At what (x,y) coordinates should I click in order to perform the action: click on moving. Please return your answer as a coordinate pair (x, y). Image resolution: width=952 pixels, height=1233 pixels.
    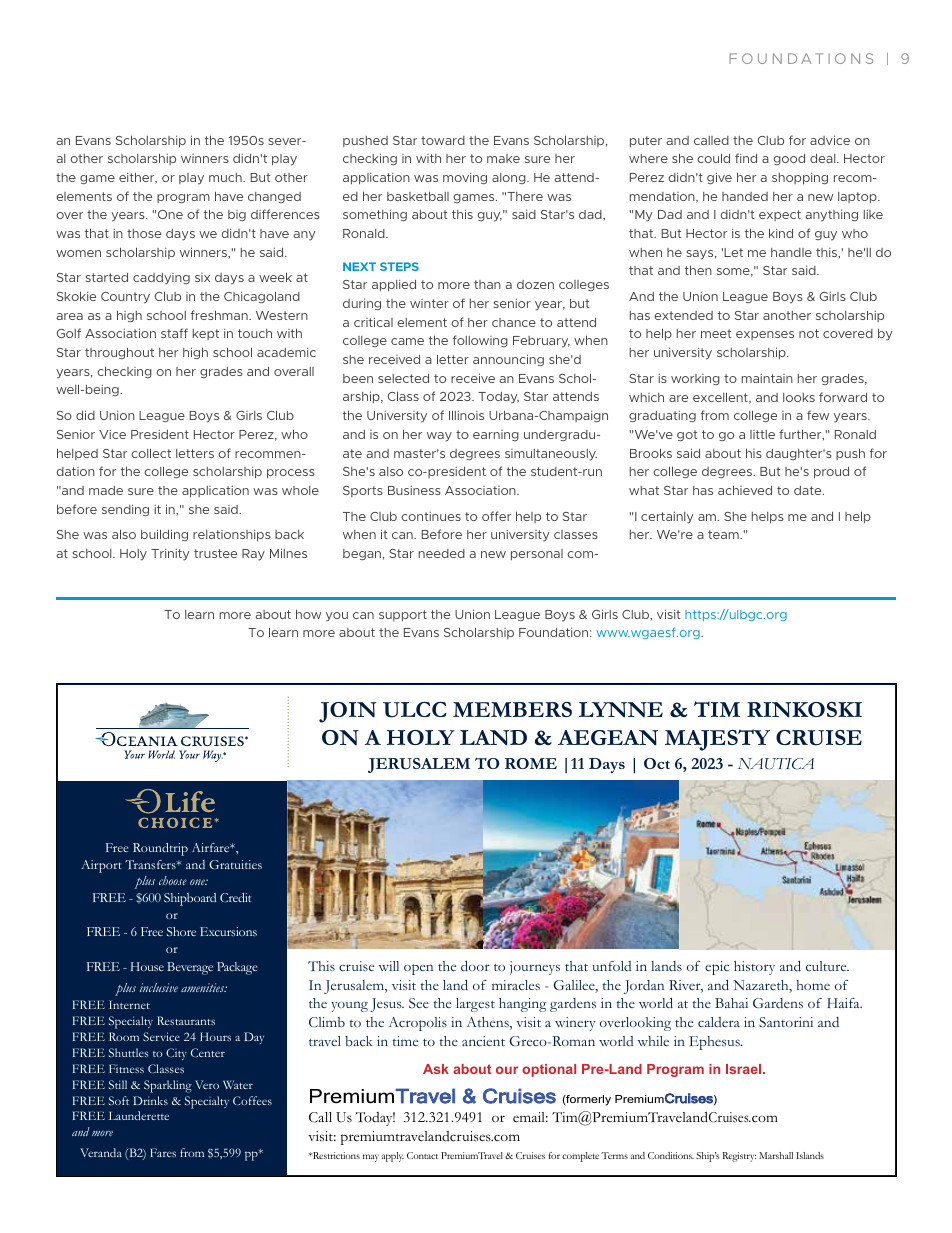
    Looking at the image, I should click on (465, 178).
